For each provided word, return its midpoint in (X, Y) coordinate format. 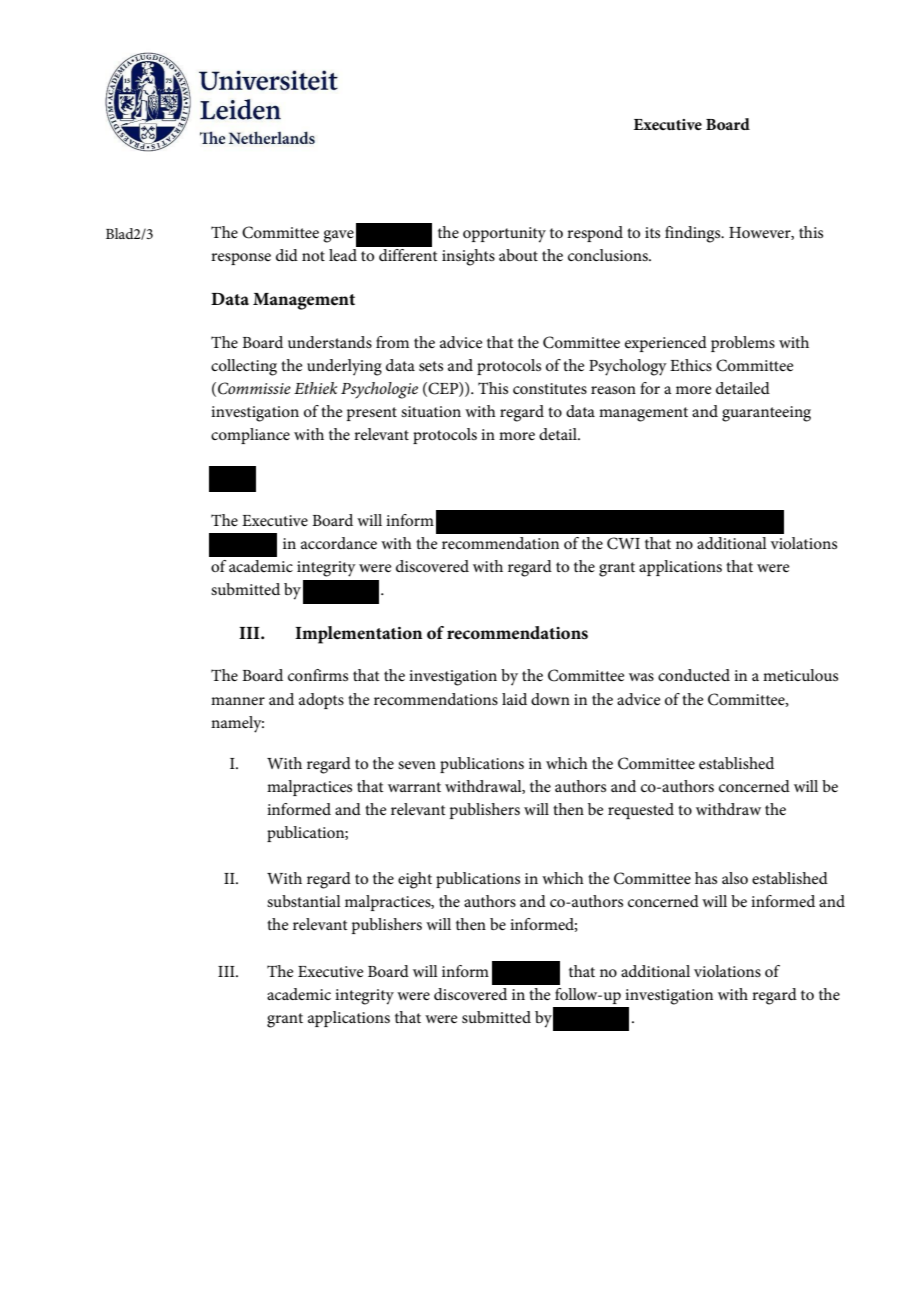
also (735, 878)
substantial (304, 901)
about (518, 255)
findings (694, 234)
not (313, 256)
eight (415, 880)
